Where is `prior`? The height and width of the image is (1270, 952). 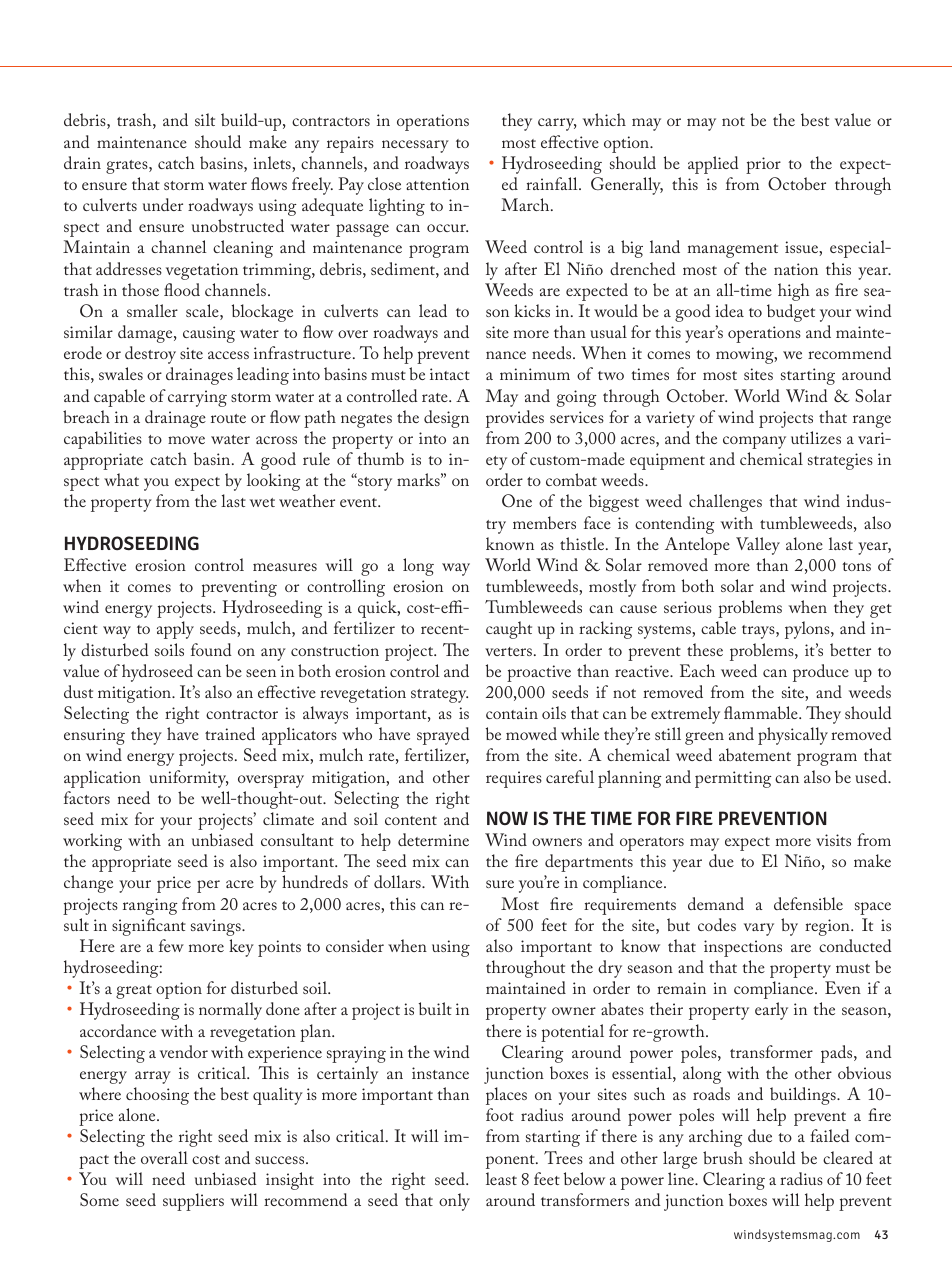 prior is located at coordinates (763, 165).
